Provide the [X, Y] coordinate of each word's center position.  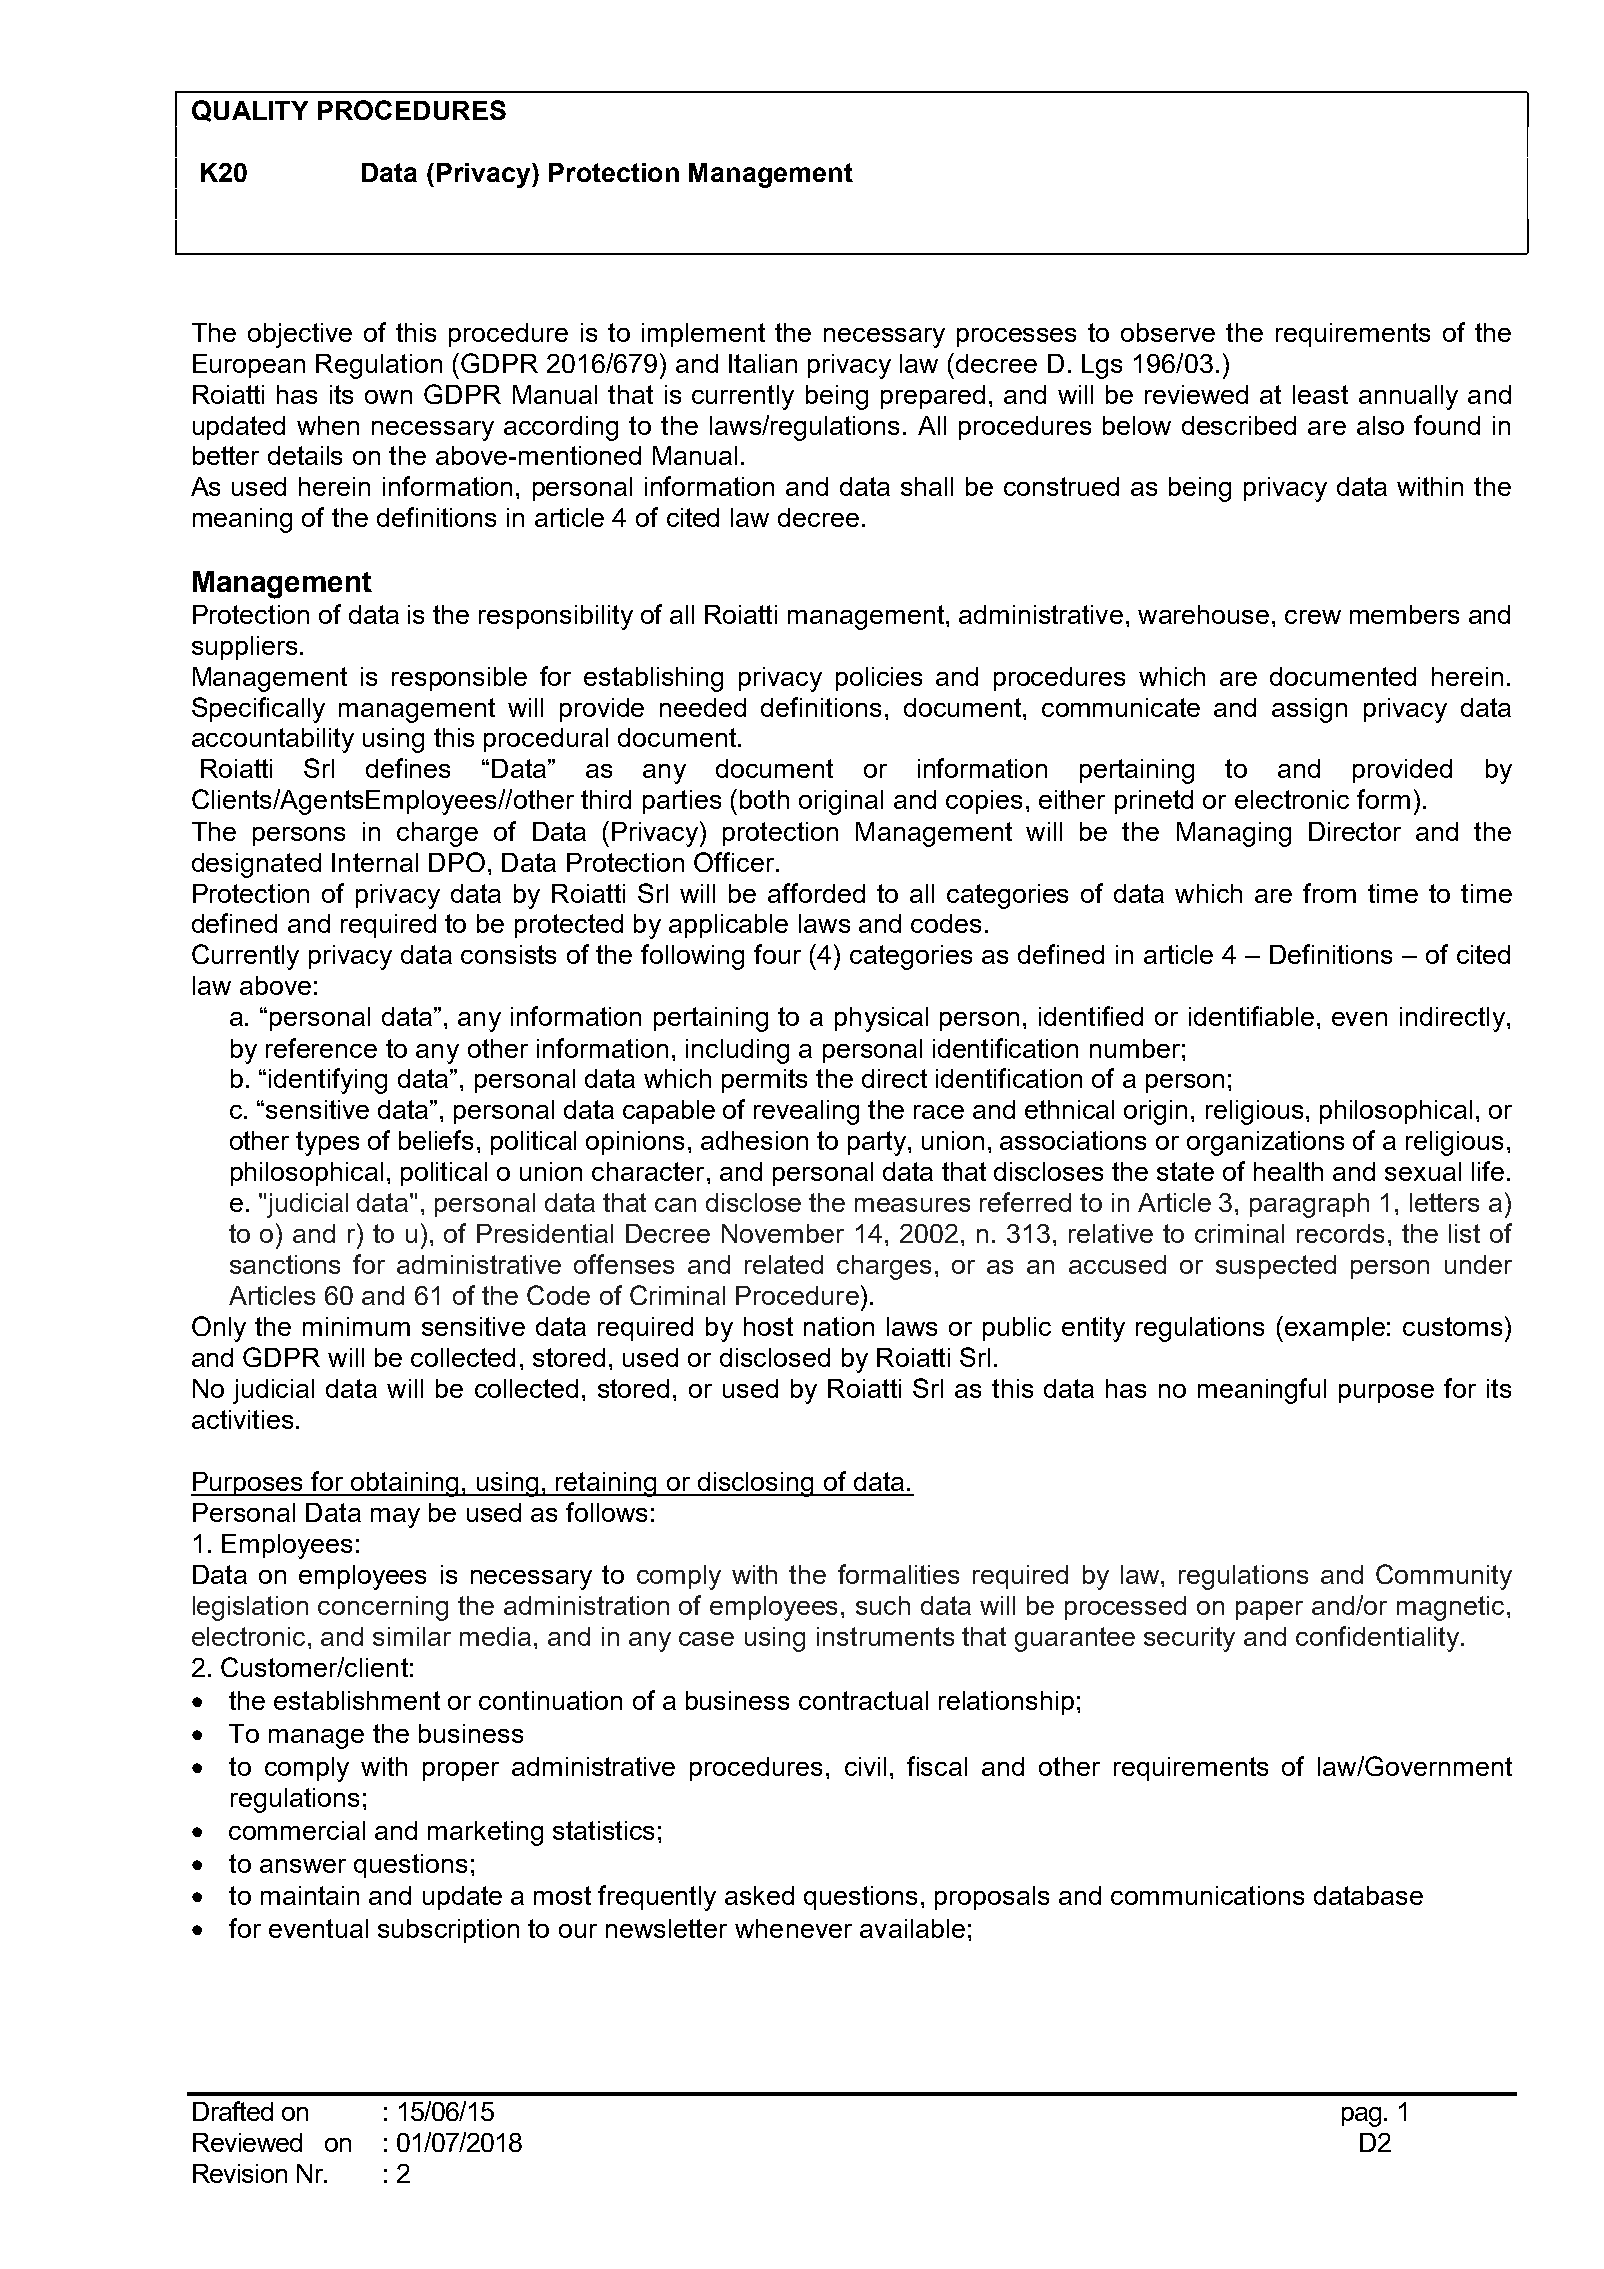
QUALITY [250, 111]
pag [1361, 2117]
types [327, 1143]
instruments [885, 1636]
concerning [383, 1608]
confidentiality [1379, 1639]
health [1288, 1171]
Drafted [233, 2111]
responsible [459, 679]
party [878, 1143]
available [912, 1928]
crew [1313, 617]
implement [703, 335]
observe [1168, 332]
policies [879, 679]
